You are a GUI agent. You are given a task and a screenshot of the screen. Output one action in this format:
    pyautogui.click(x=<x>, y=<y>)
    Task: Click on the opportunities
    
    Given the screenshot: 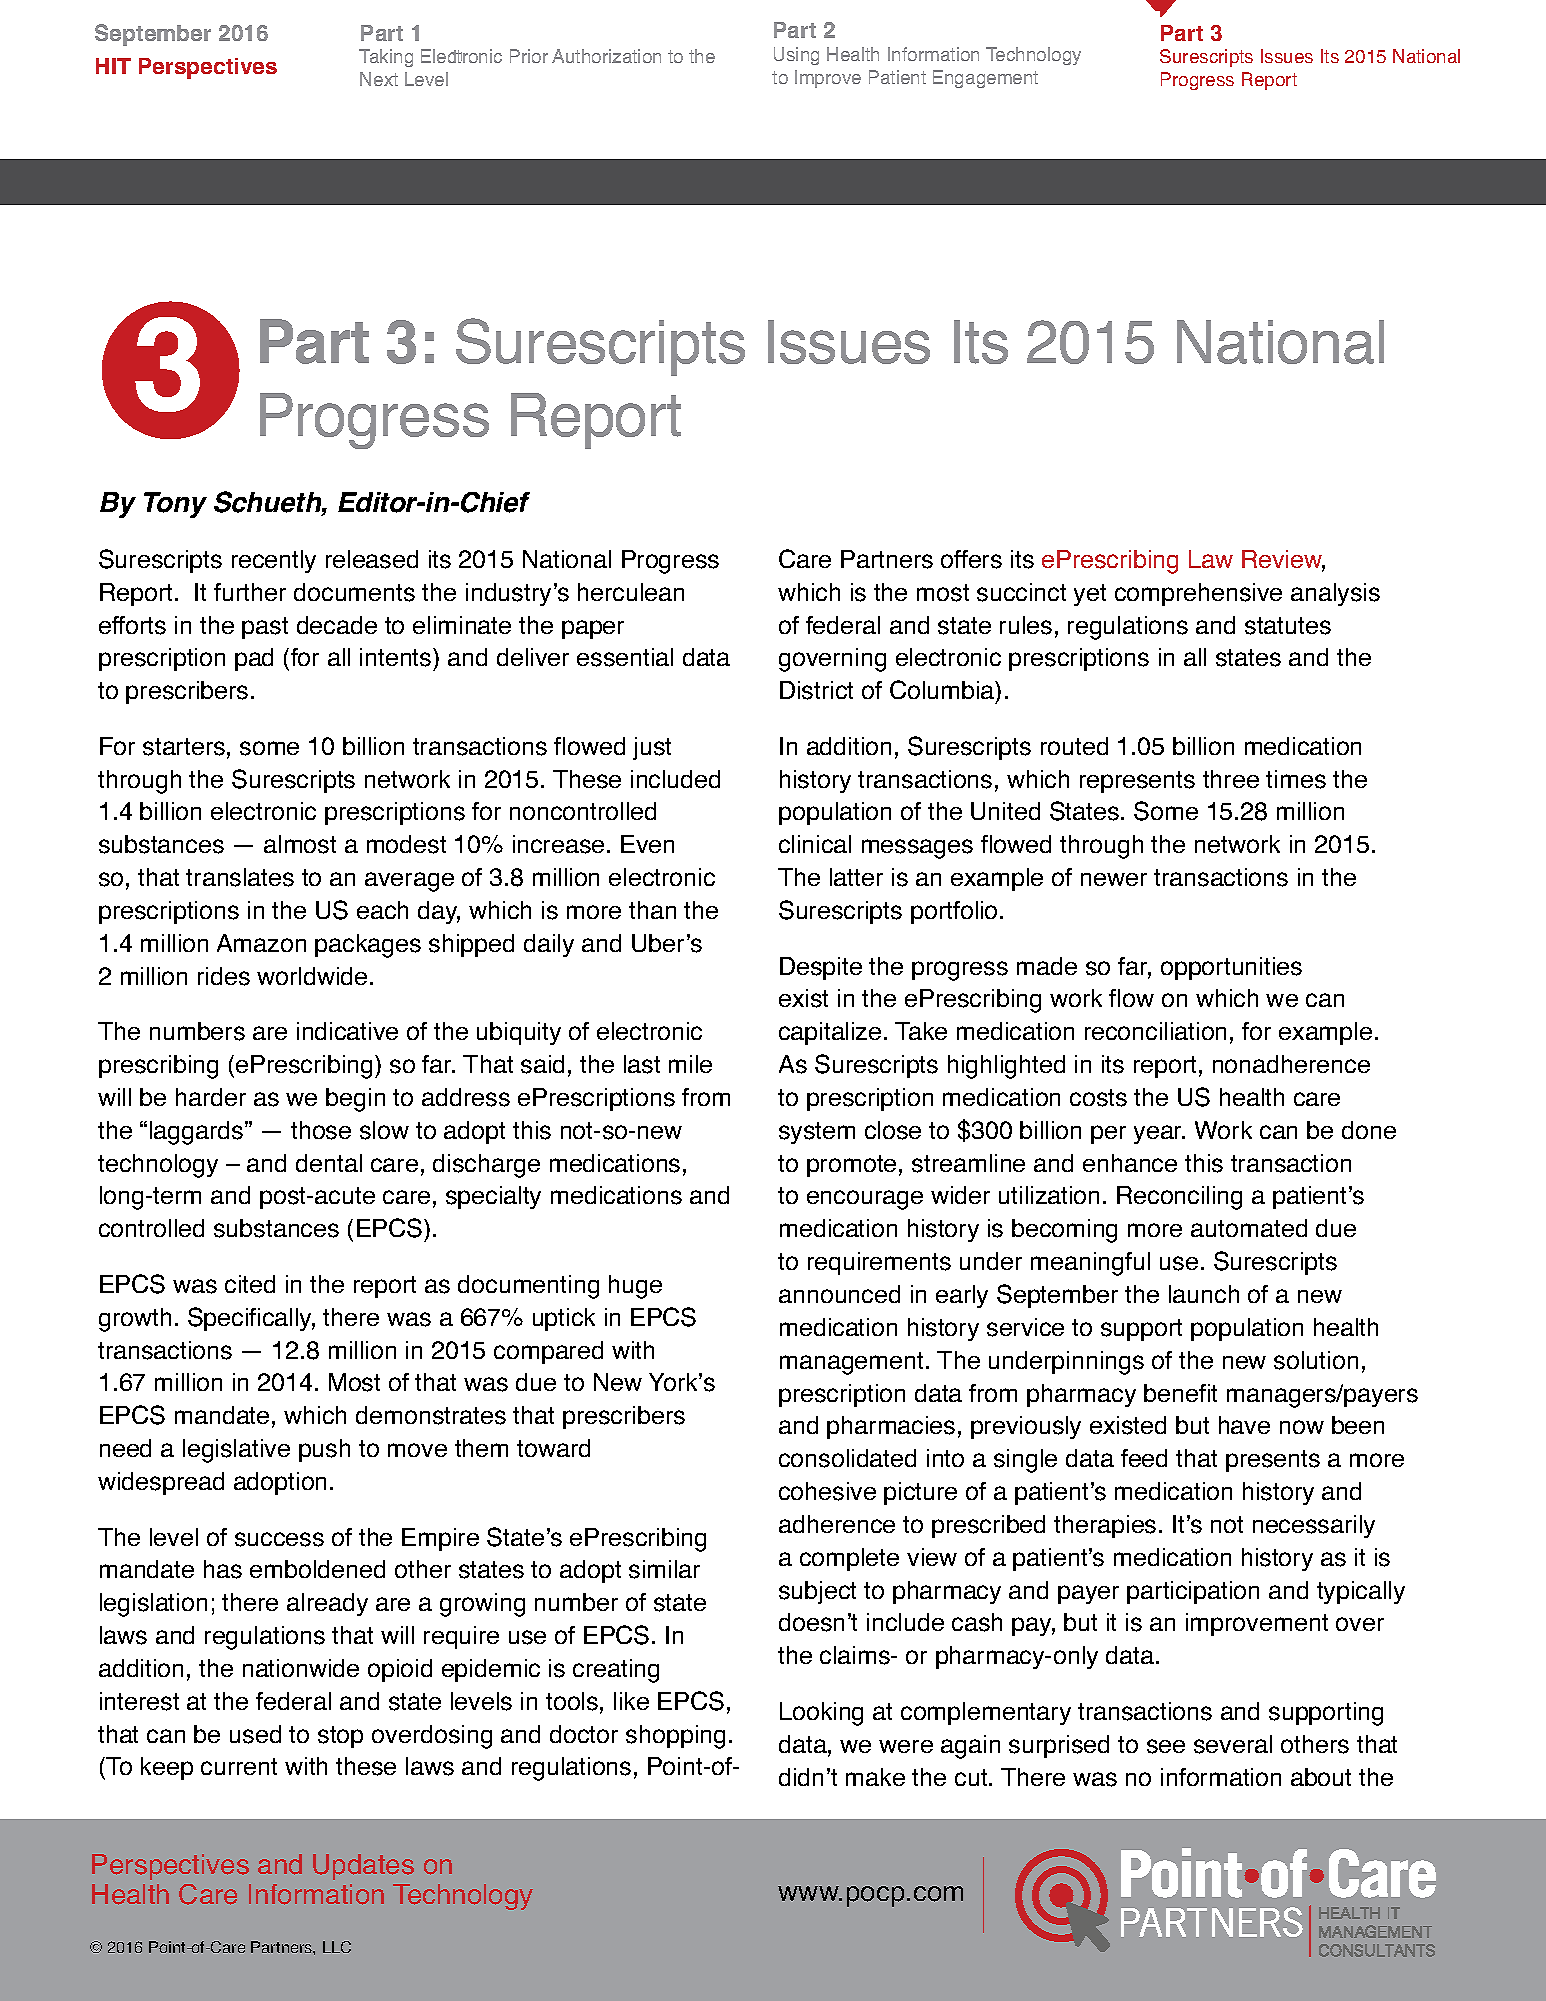 What is the action you would take?
    pyautogui.click(x=1231, y=968)
